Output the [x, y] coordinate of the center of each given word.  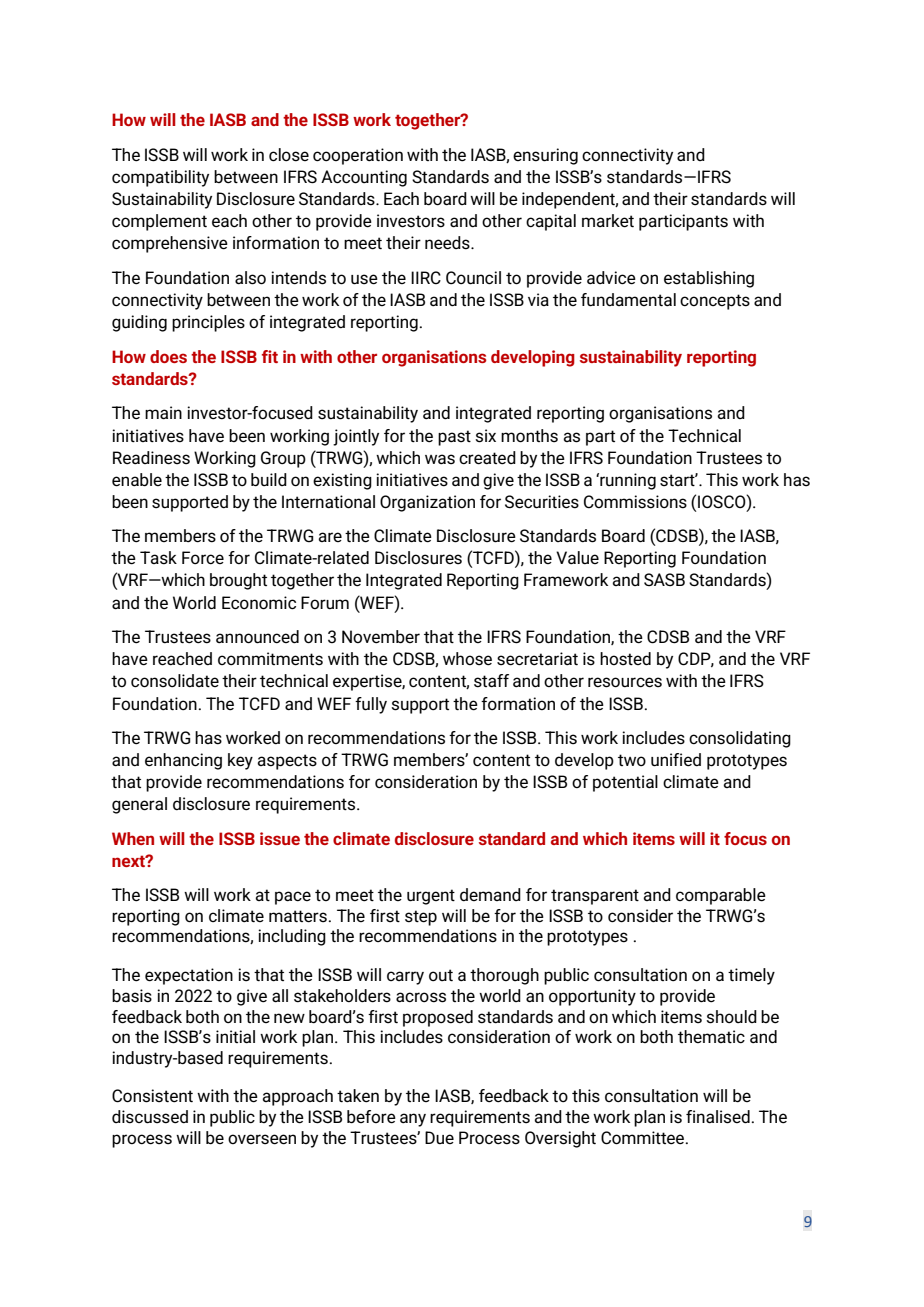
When [133, 838]
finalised [718, 1117]
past [454, 438]
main [163, 412]
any [413, 1120]
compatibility [160, 178]
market [608, 221]
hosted [625, 659]
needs [448, 243]
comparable [721, 896]
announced [257, 637]
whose [467, 659]
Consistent [152, 1096]
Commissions [635, 502]
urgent [431, 897]
